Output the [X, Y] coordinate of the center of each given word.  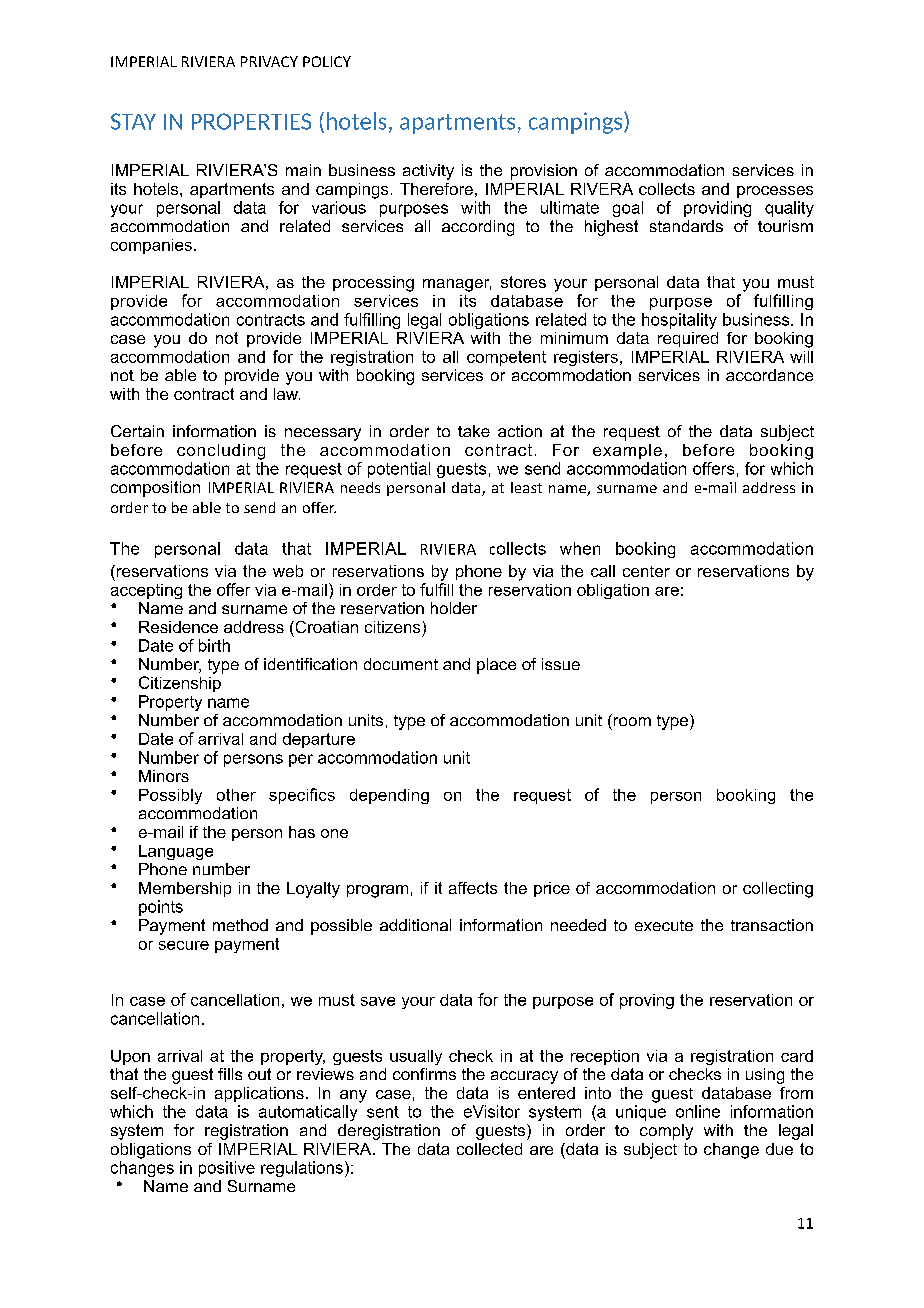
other [236, 795]
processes [775, 192]
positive [227, 1169]
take [474, 431]
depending [389, 796]
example [627, 451]
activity [428, 172]
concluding [221, 452]
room [632, 721]
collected [489, 1149]
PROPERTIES [251, 121]
